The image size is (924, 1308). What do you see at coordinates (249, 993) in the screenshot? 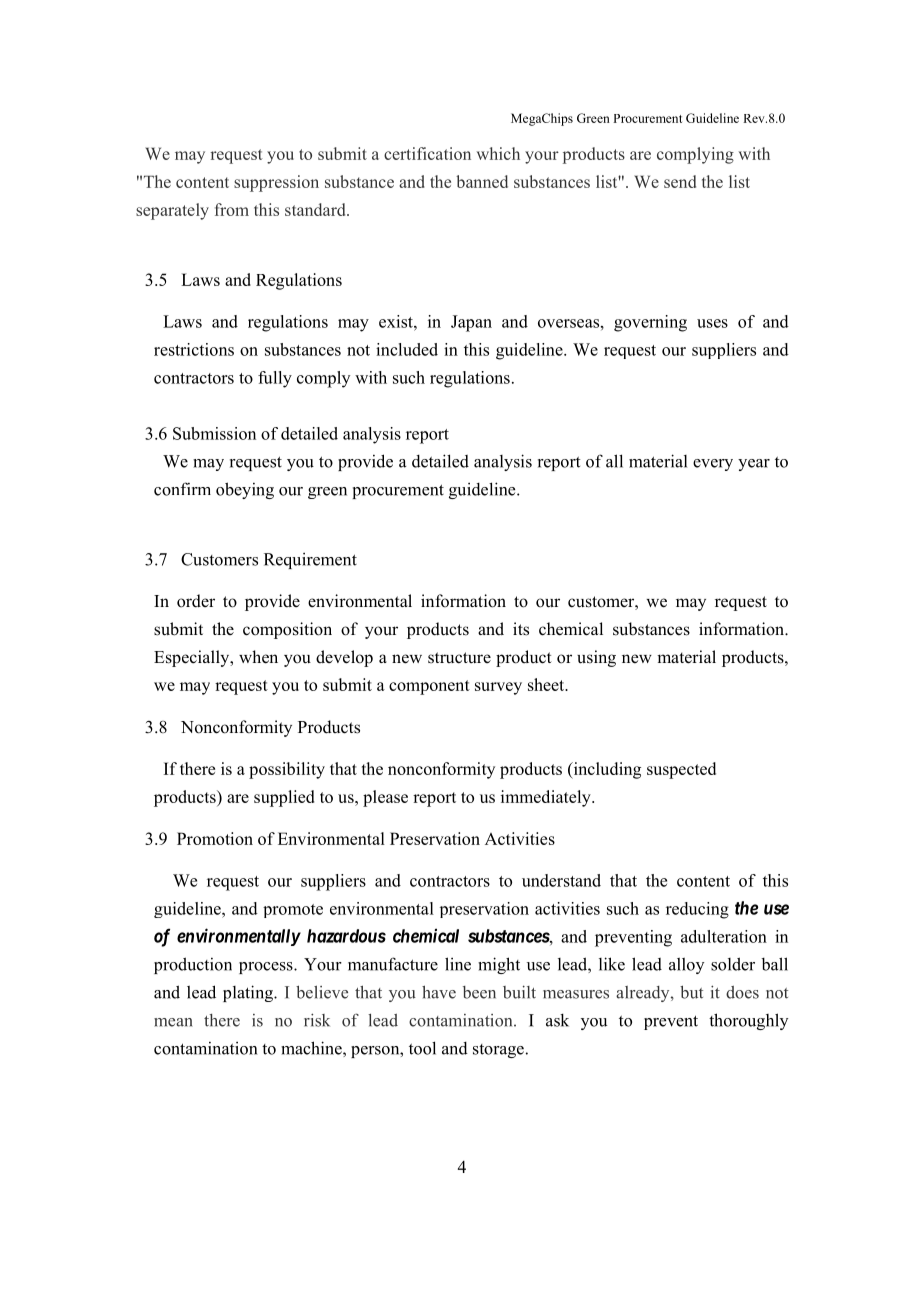
I see `plating` at bounding box center [249, 993].
